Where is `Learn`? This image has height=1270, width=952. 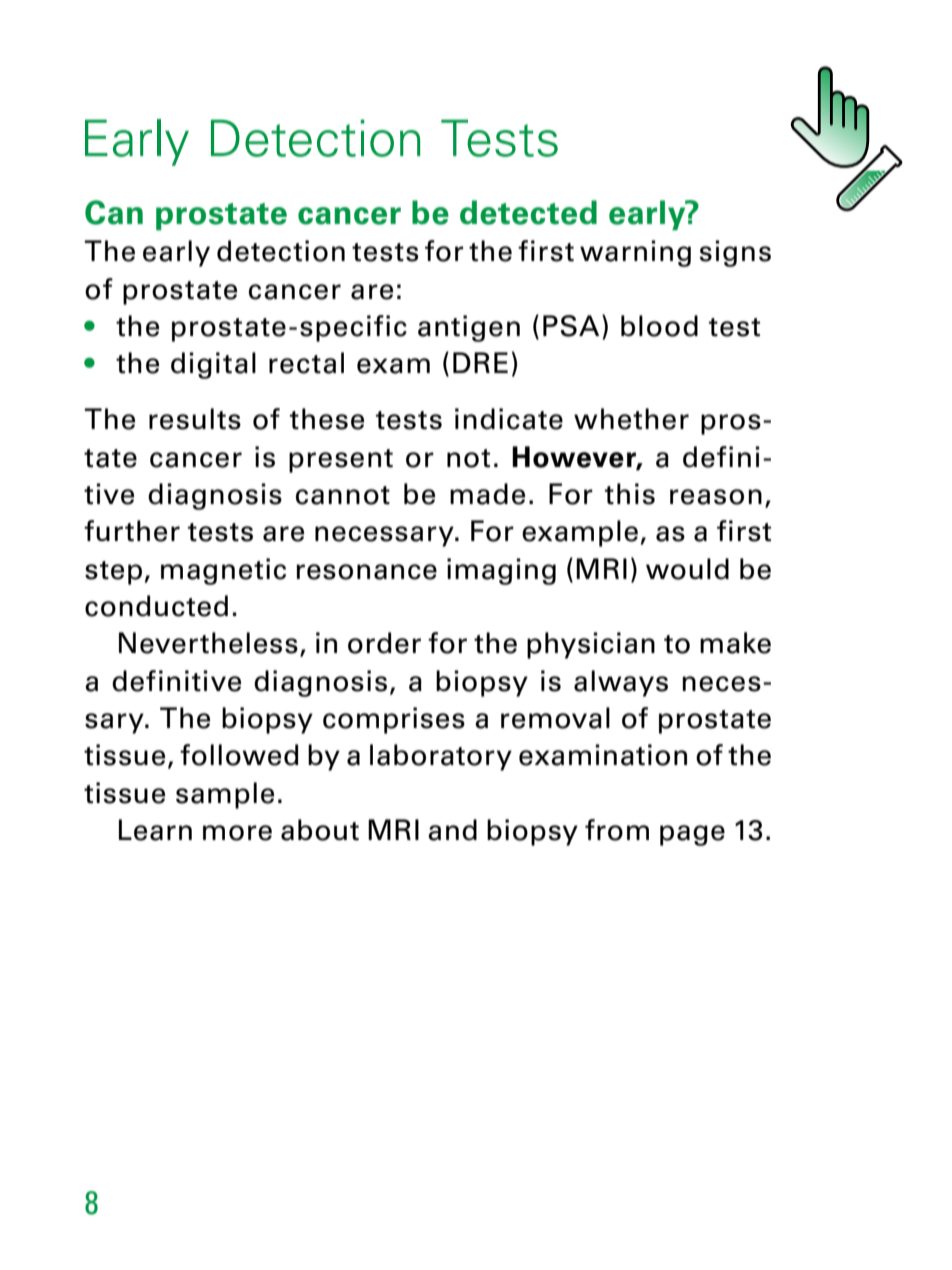 Learn is located at coordinates (155, 830).
